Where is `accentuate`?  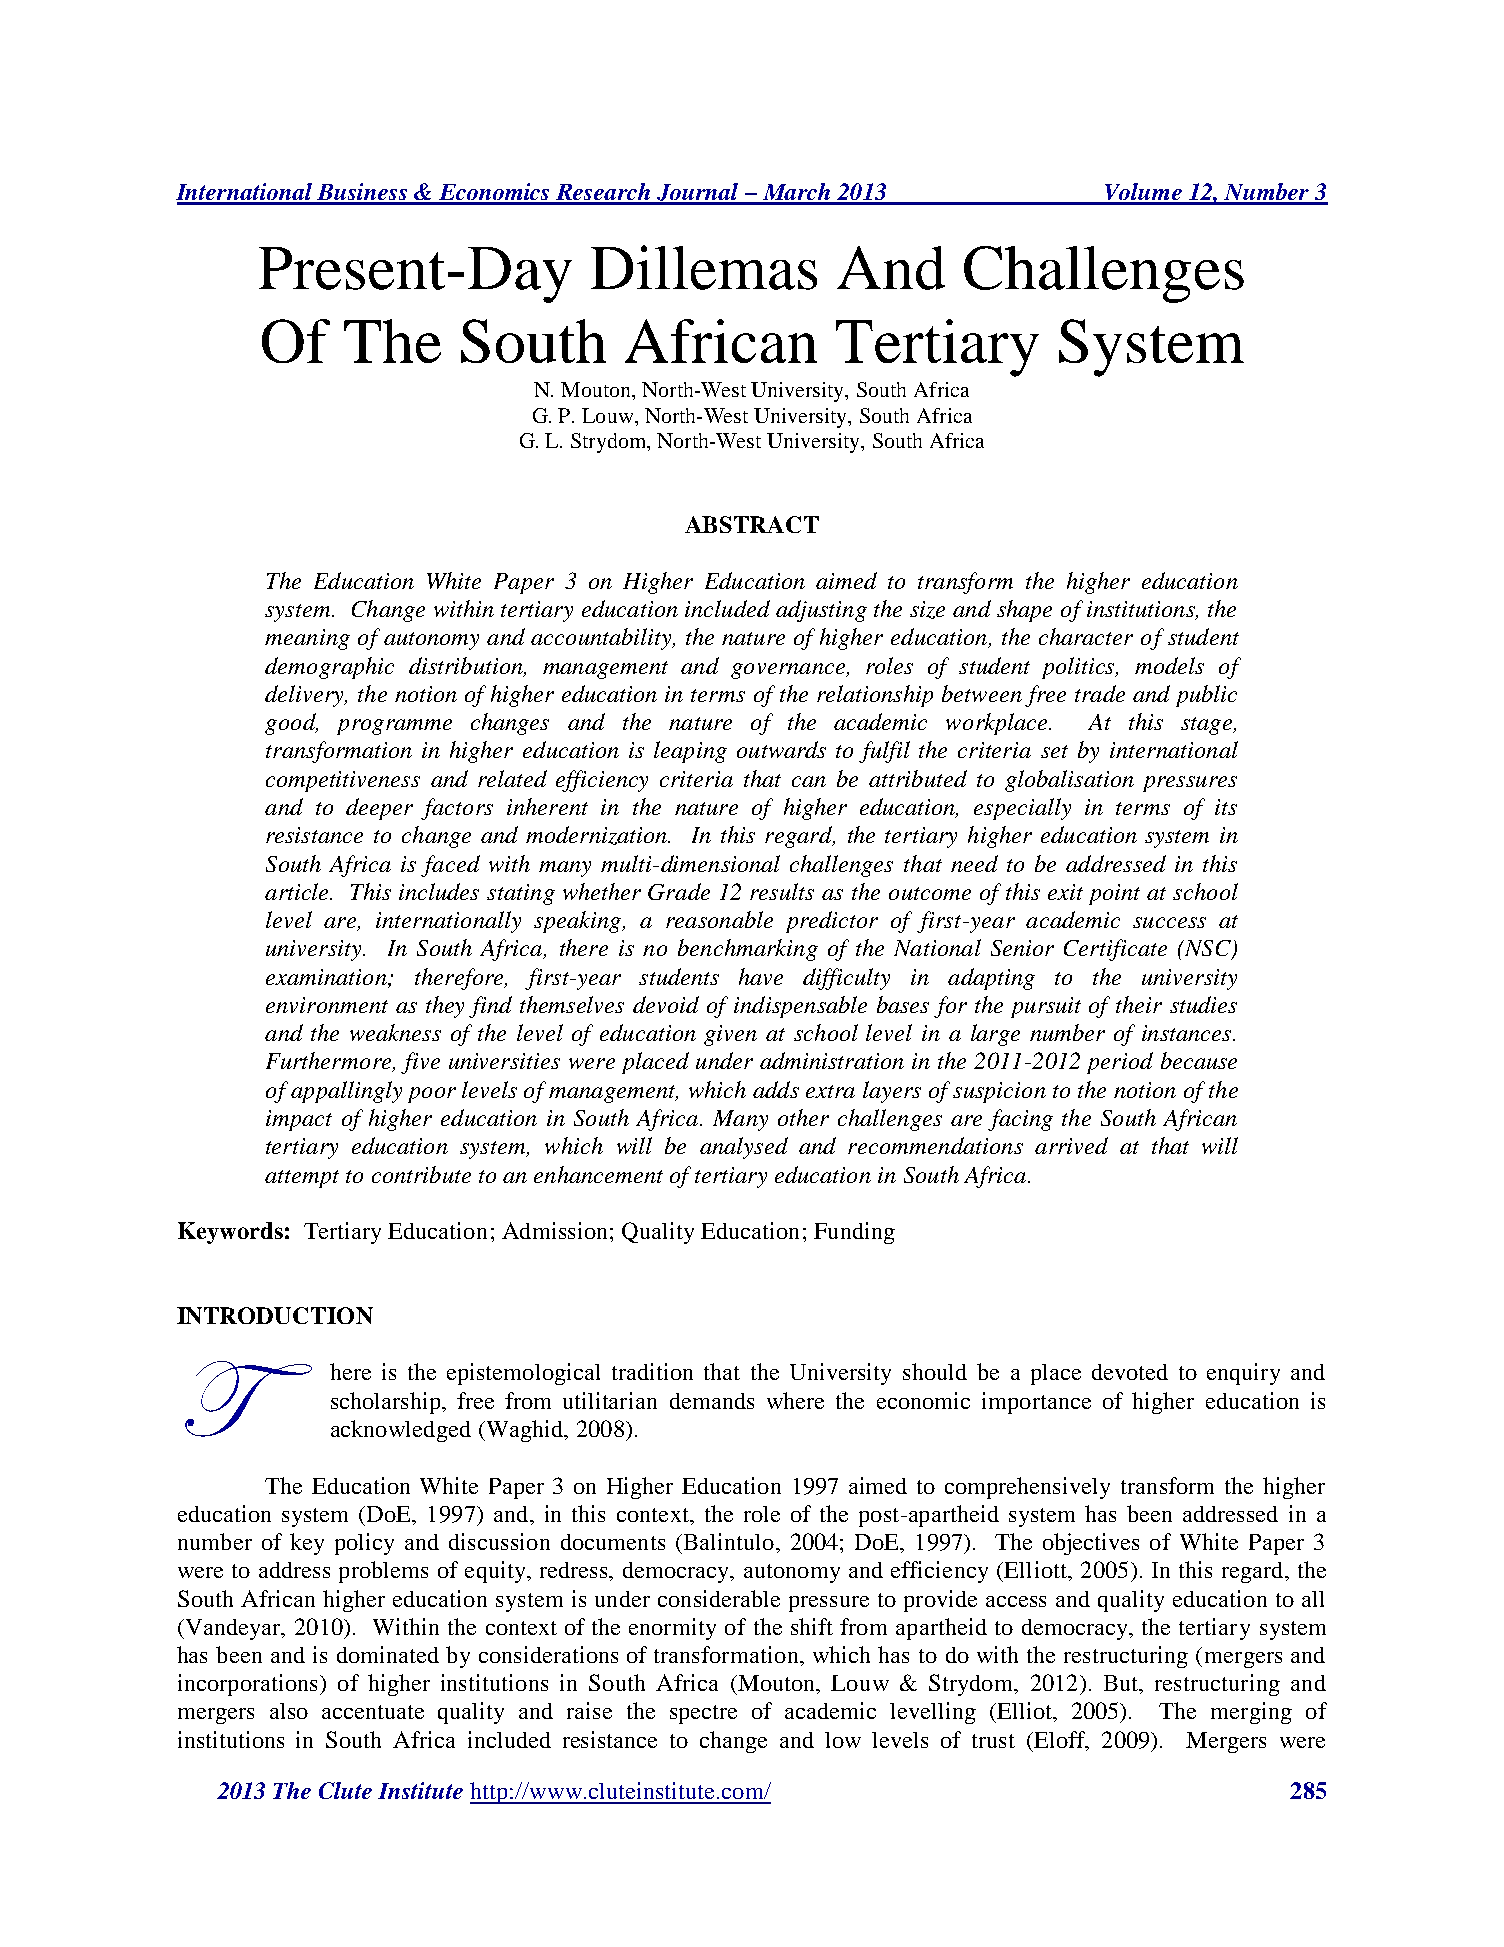
accentuate is located at coordinates (373, 1712).
